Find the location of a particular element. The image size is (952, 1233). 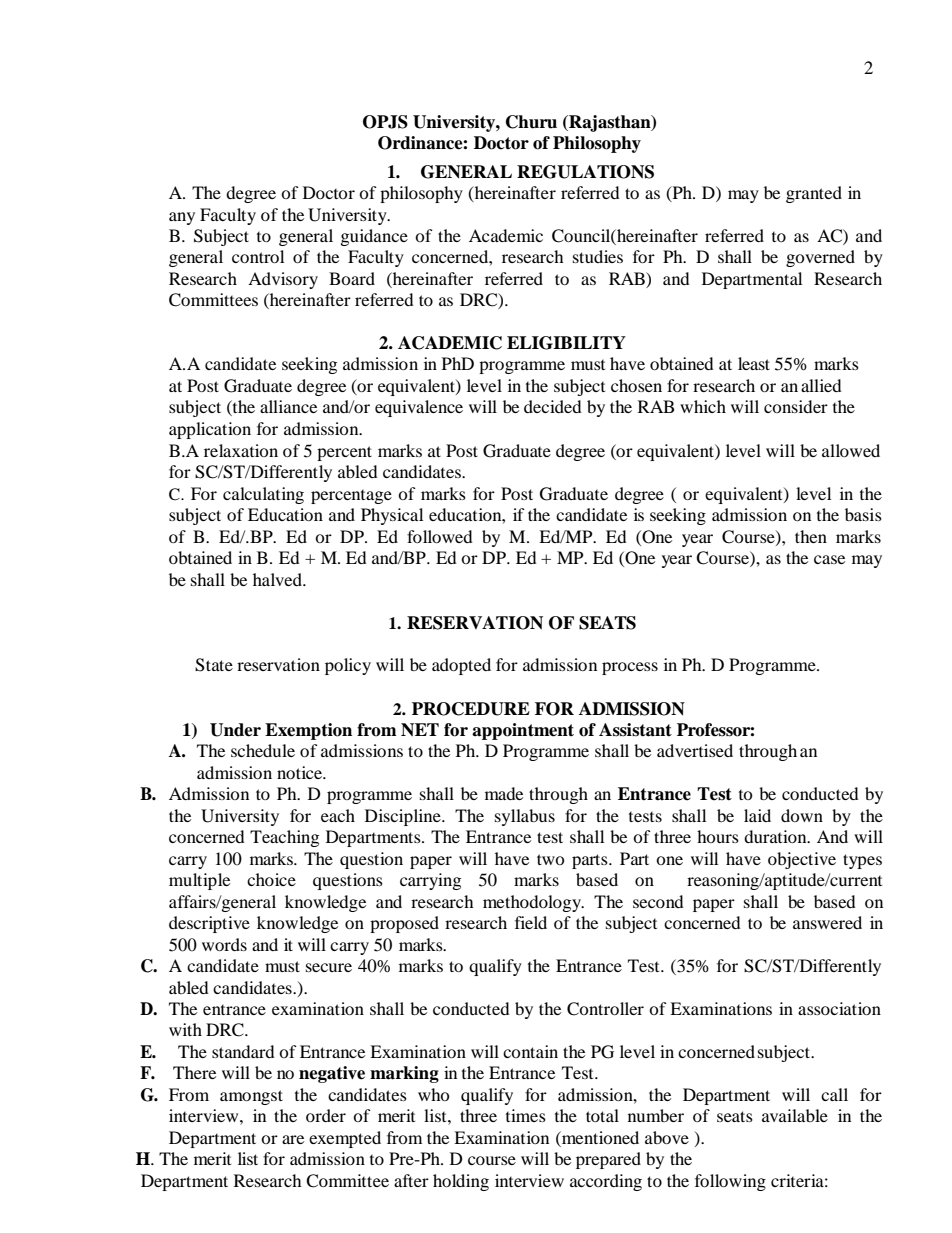

adopted is located at coordinates (461, 666).
